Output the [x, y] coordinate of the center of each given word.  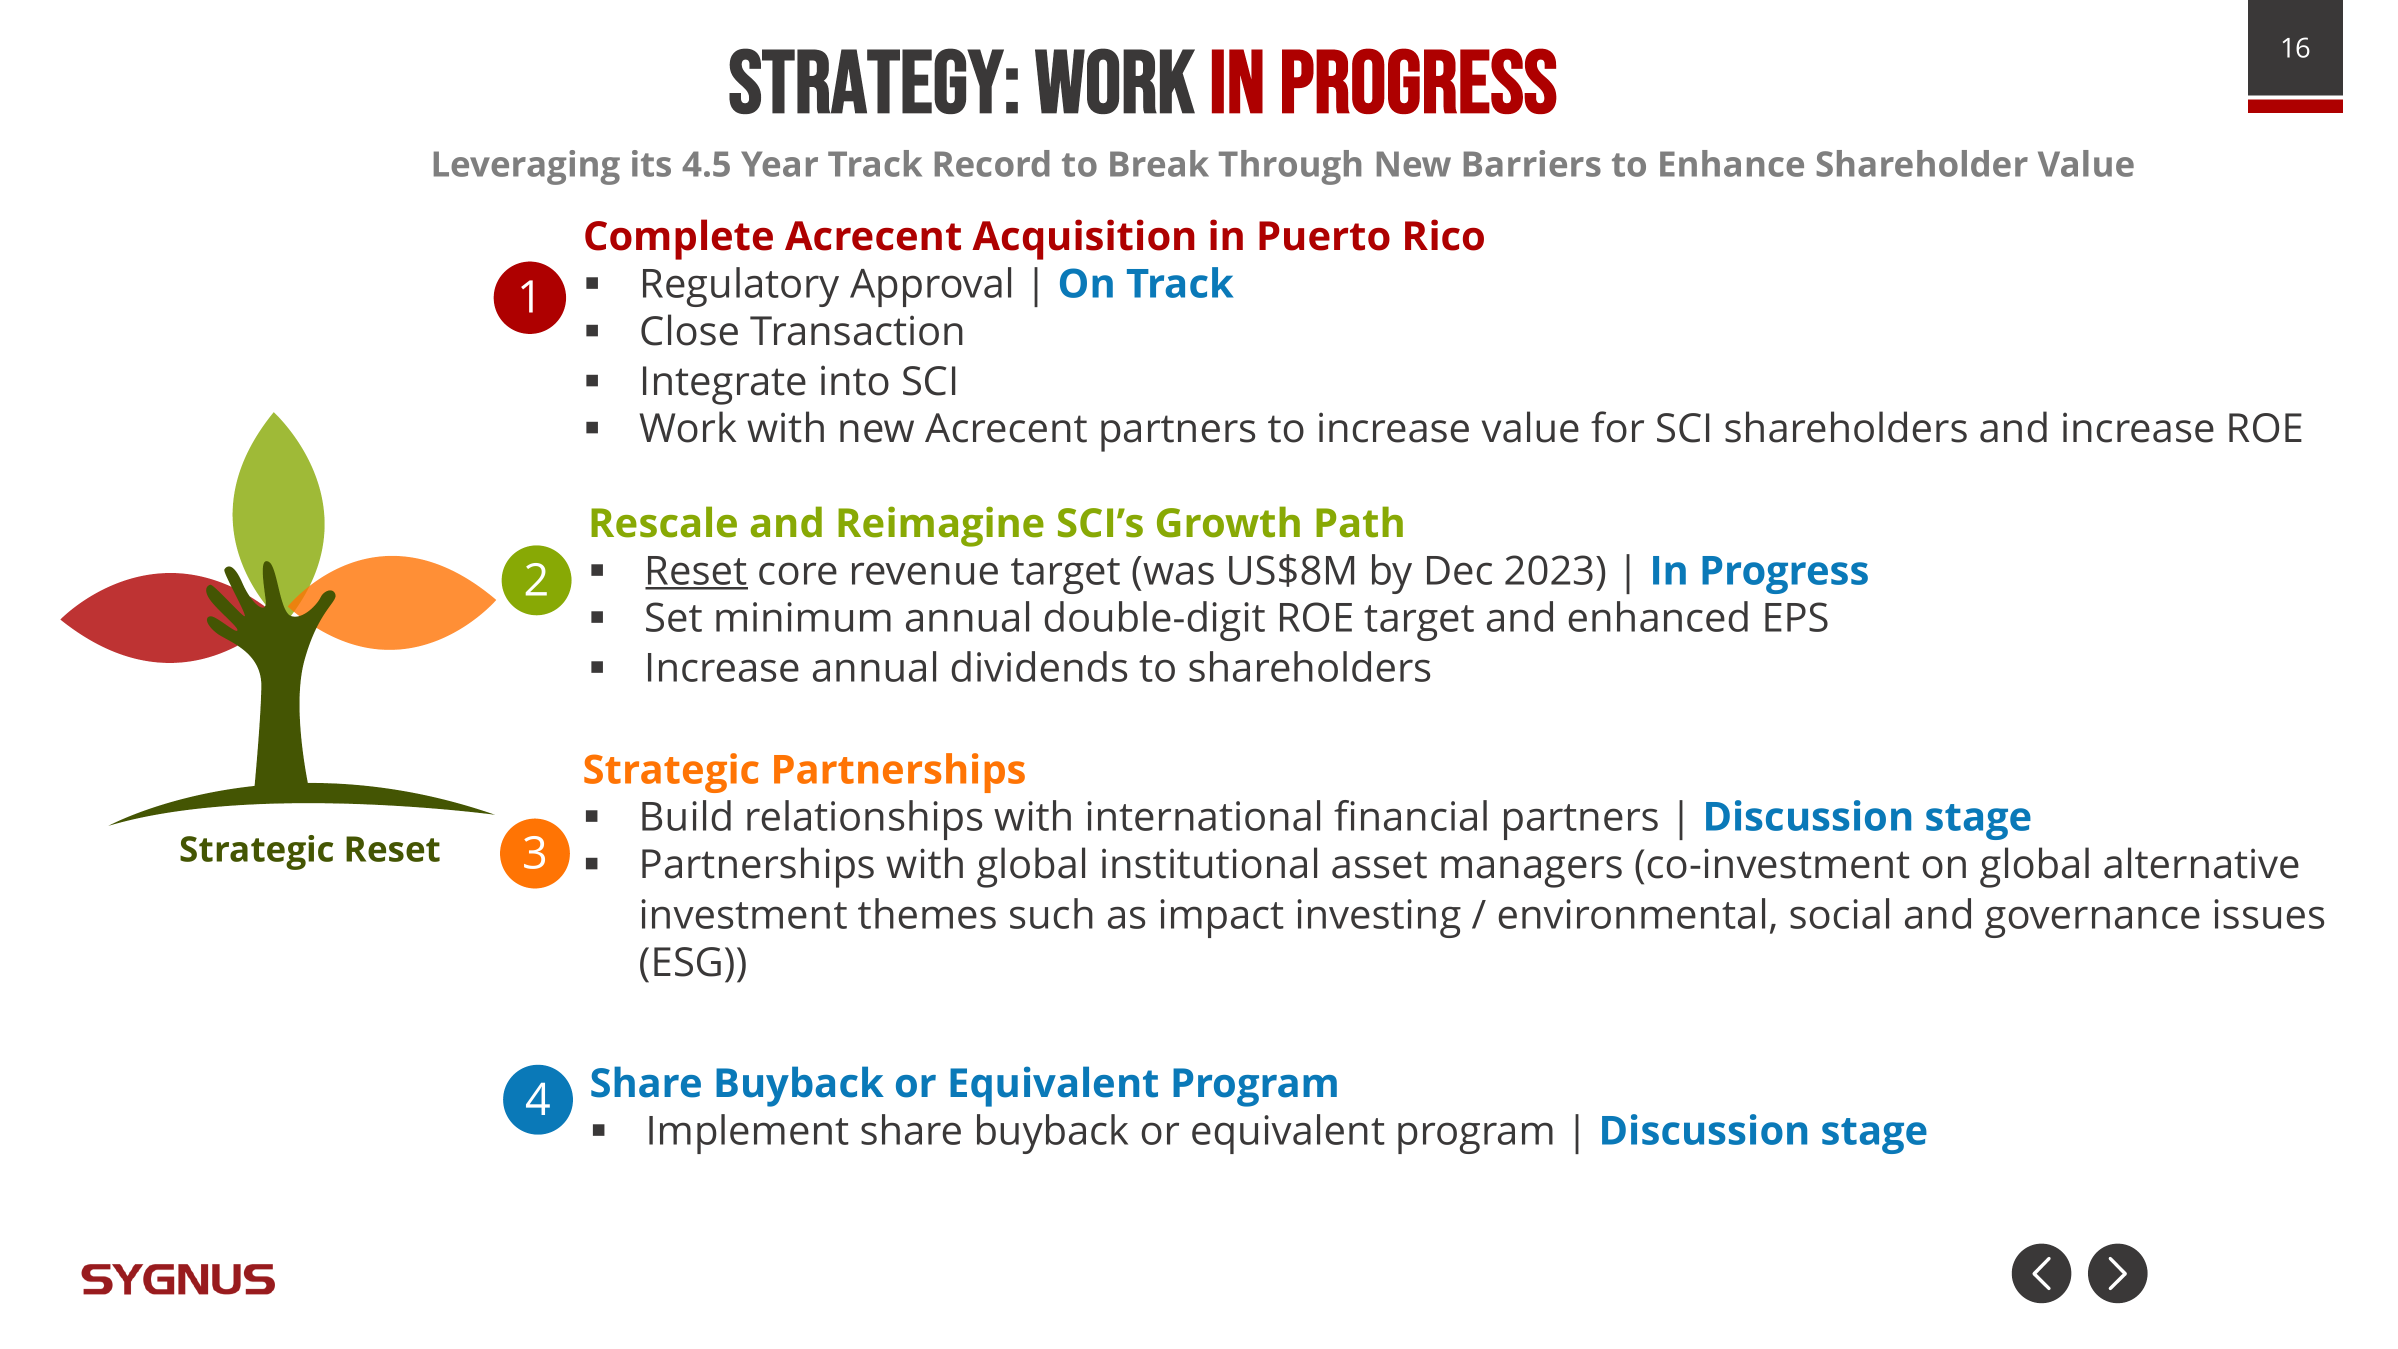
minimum [803, 617]
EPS [1796, 617]
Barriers [1532, 163]
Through [1290, 167]
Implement [749, 1134]
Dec [1459, 570]
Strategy [866, 81]
